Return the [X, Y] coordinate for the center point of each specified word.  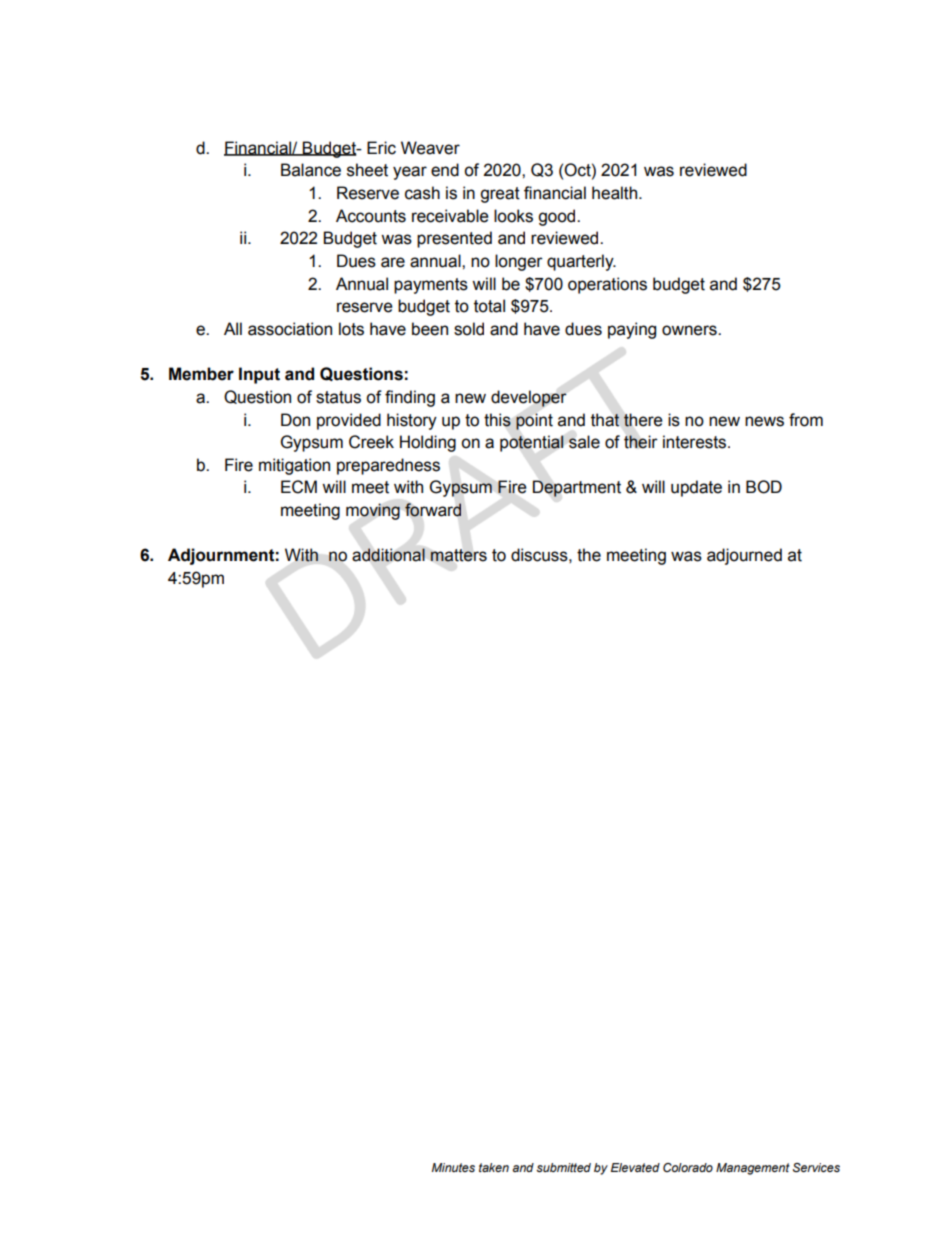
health [616, 193]
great [500, 195]
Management [753, 1169]
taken [494, 1167]
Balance [311, 170]
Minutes [453, 1167]
